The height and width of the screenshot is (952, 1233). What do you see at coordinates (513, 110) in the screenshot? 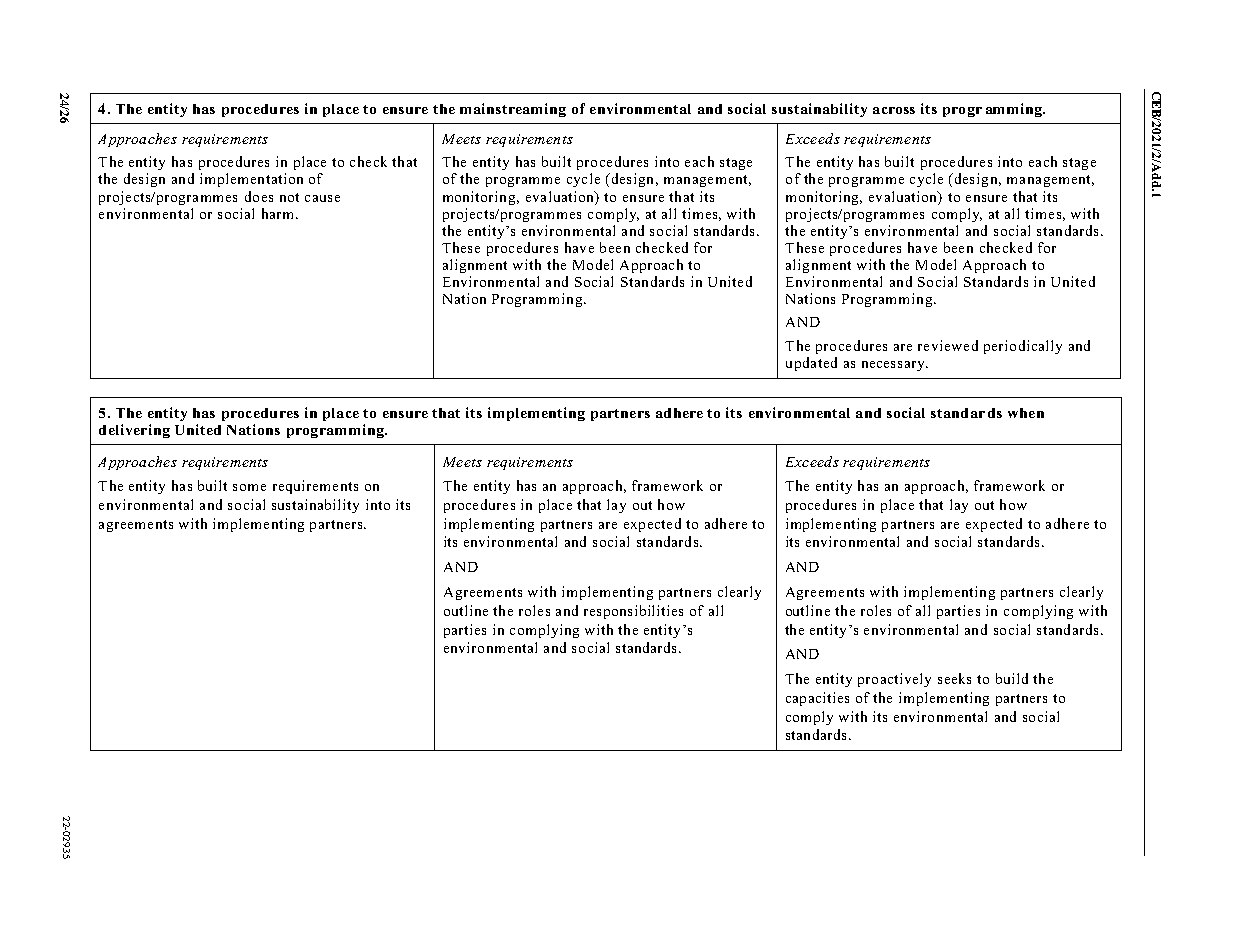
I see `mainstreaming` at bounding box center [513, 110].
